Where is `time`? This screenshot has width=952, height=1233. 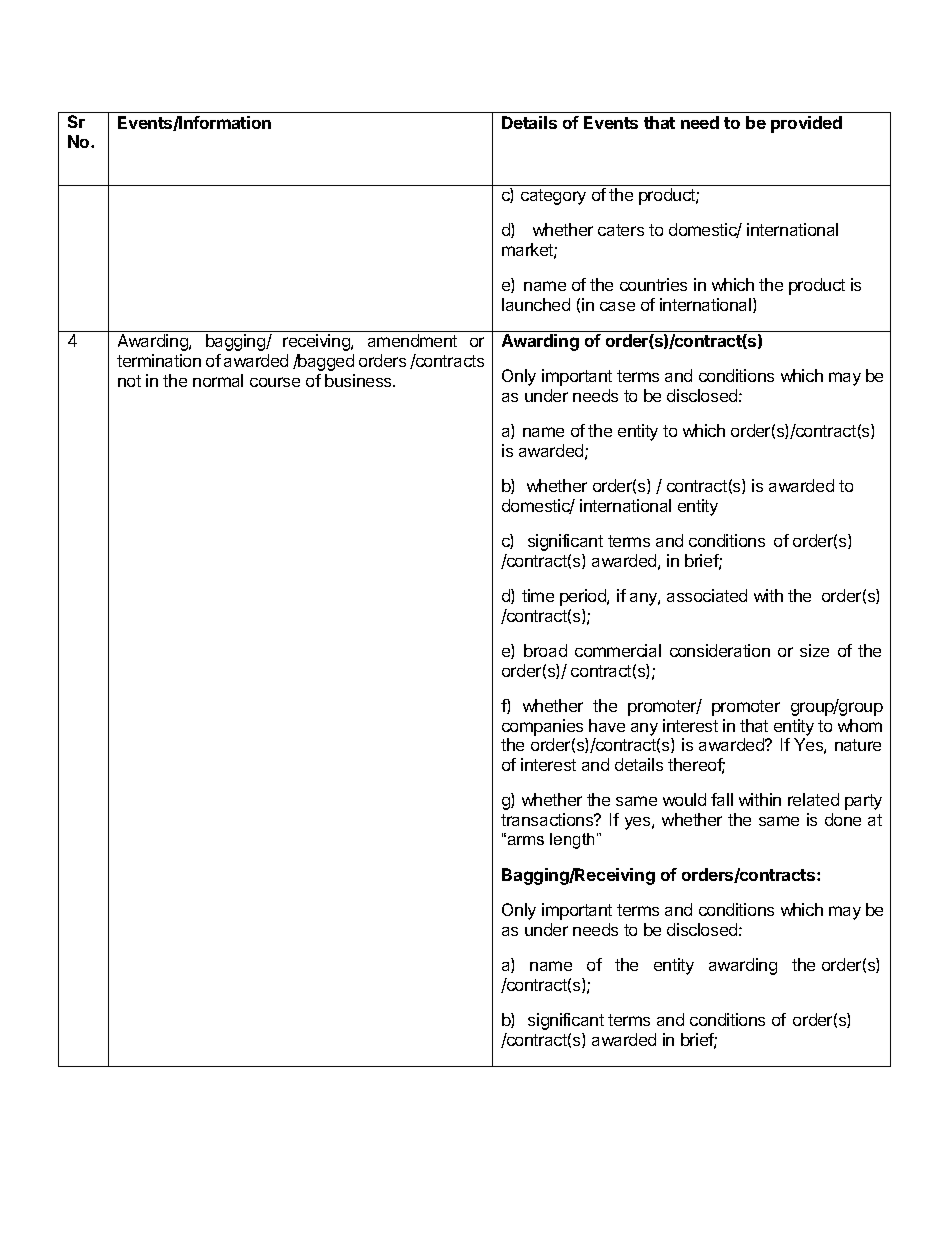
time is located at coordinates (538, 595).
